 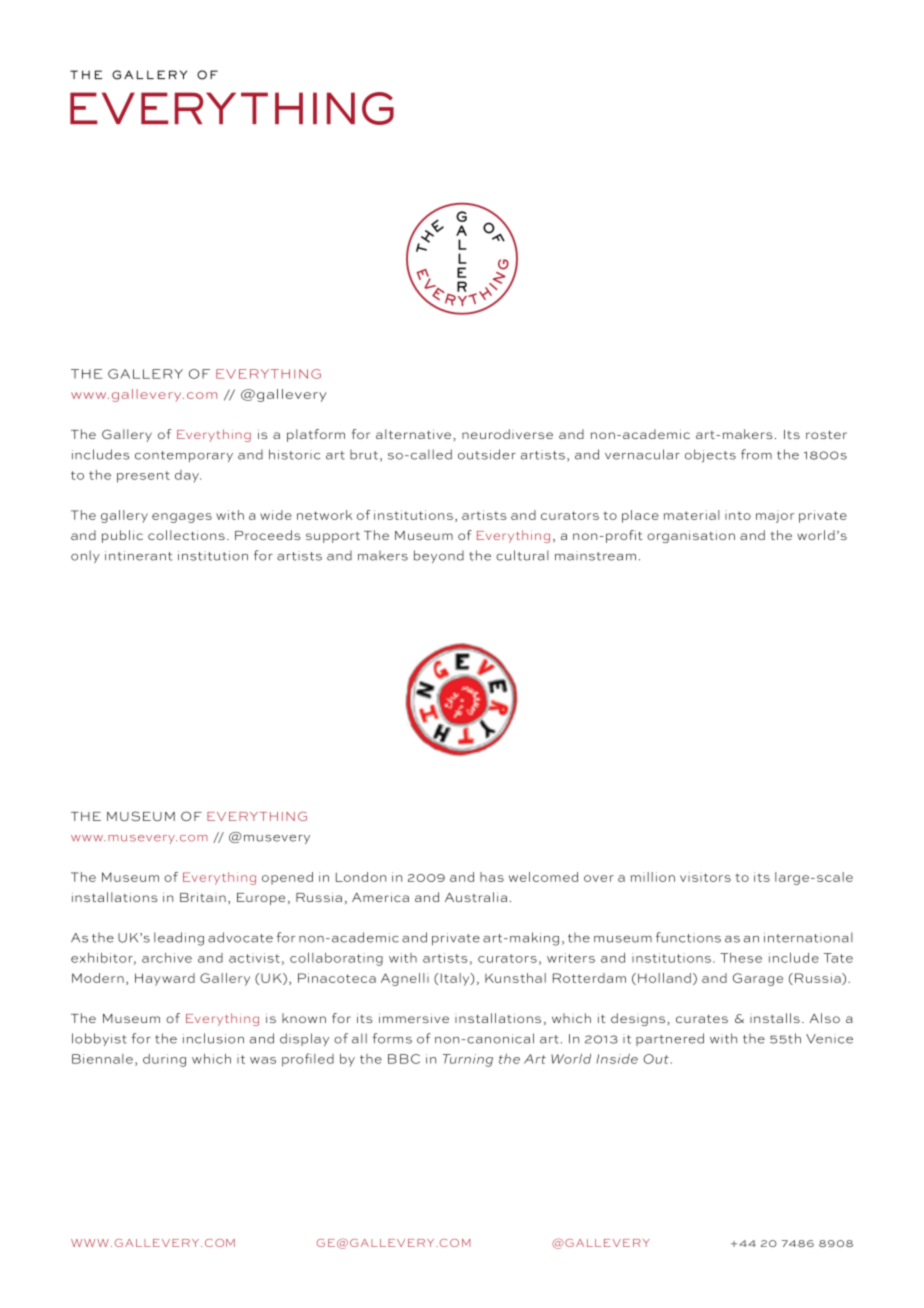 What do you see at coordinates (468, 1060) in the image?
I see `Turning` at bounding box center [468, 1060].
